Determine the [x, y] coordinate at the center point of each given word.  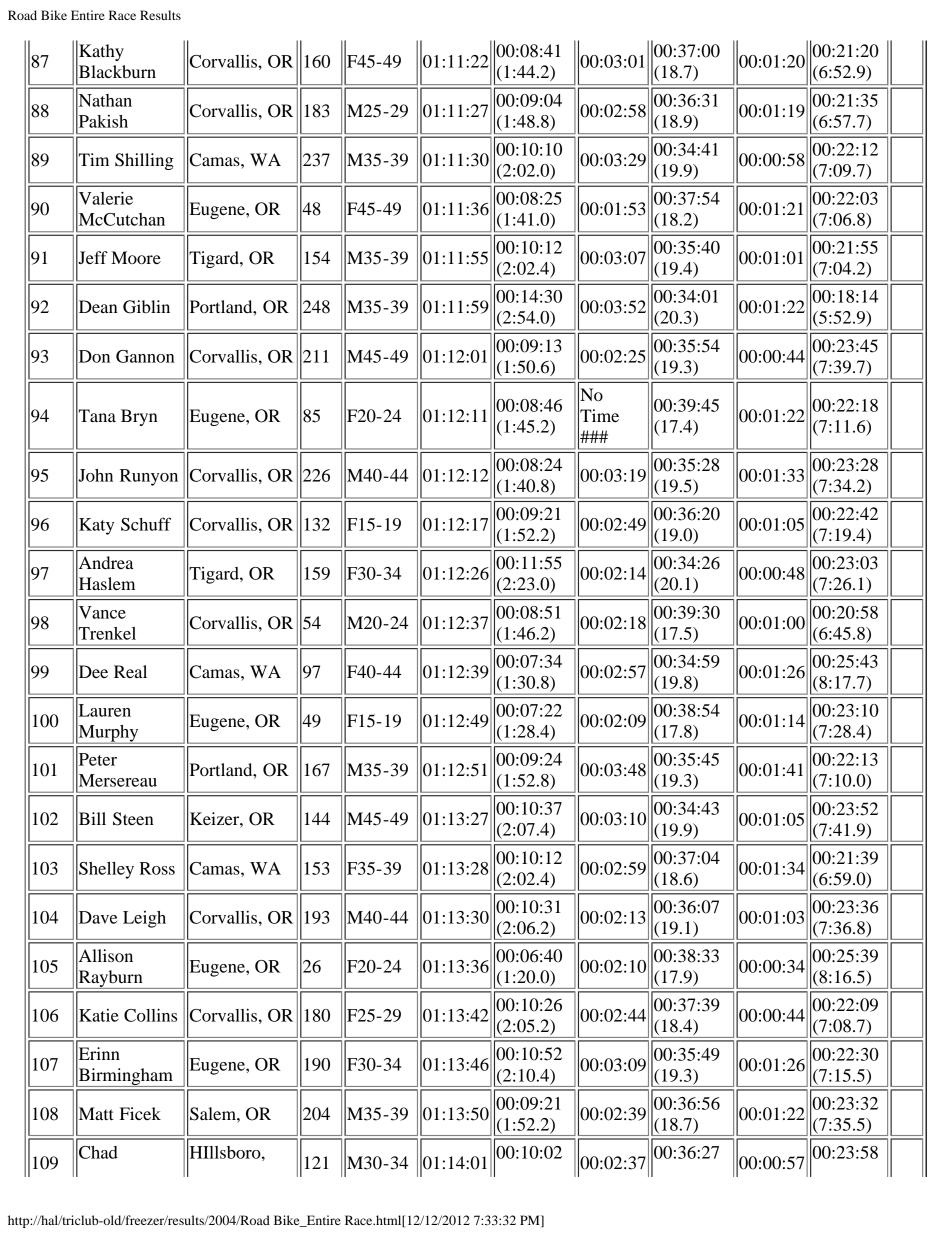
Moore [136, 257]
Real [130, 671]
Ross [157, 868]
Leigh [144, 919]
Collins [150, 1015]
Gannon [145, 356]
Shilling [144, 161]
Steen [133, 819]
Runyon [149, 477]
